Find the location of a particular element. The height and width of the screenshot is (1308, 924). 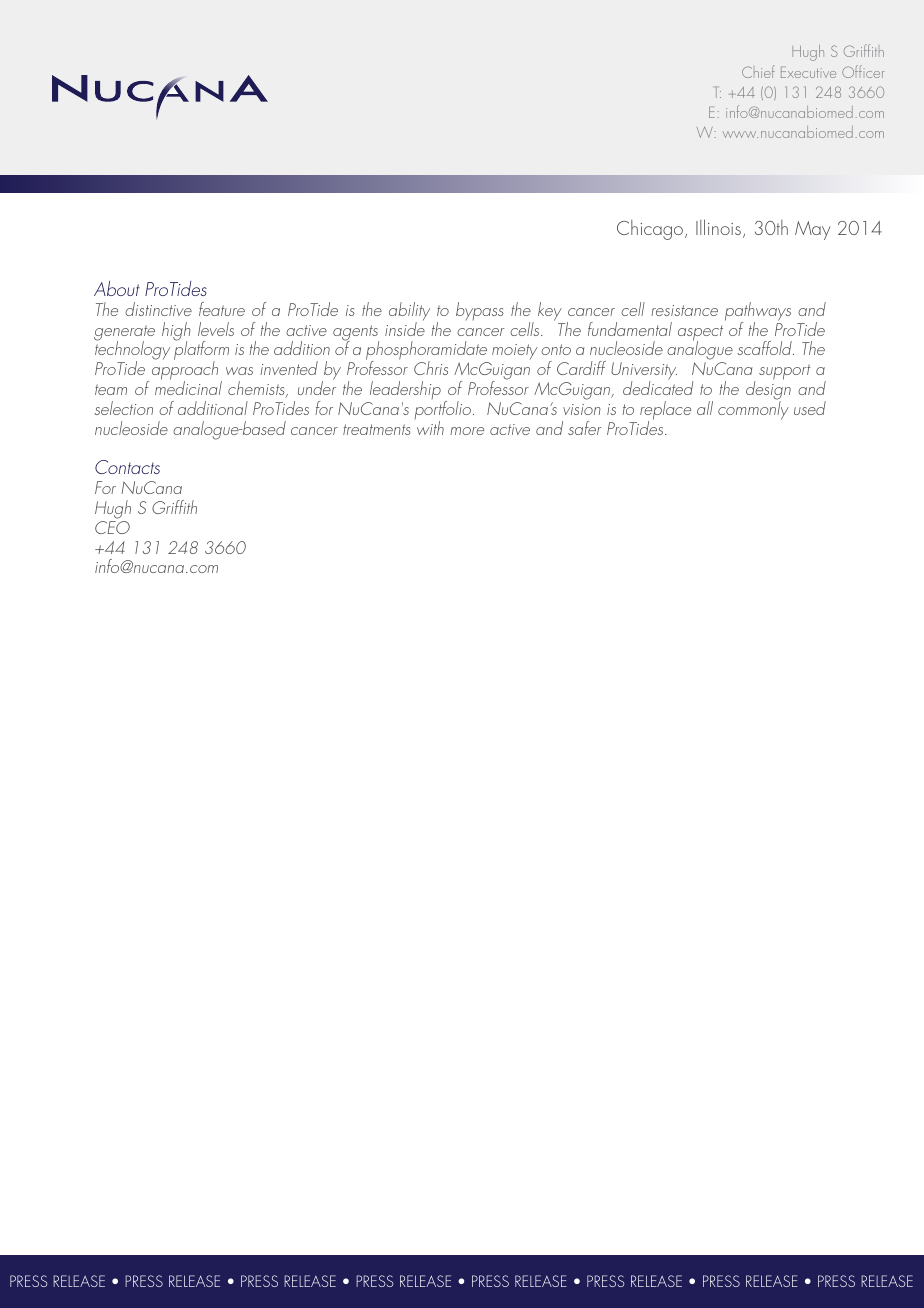

CEO is located at coordinates (112, 527).
